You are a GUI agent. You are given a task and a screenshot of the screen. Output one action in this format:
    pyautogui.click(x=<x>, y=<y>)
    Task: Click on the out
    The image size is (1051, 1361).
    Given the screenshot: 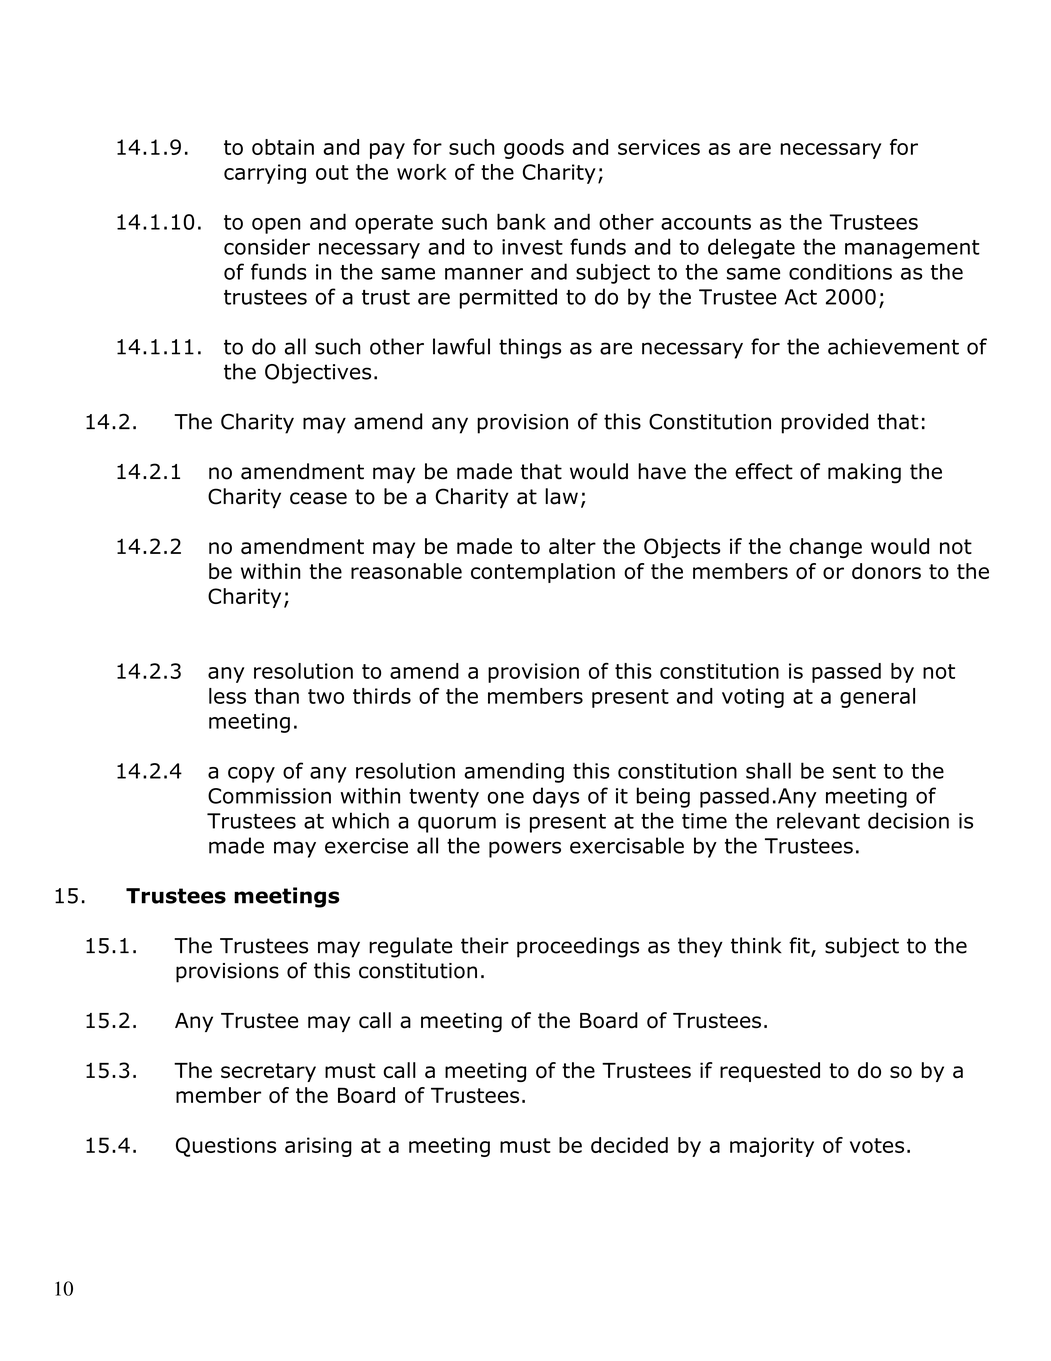 What is the action you would take?
    pyautogui.click(x=332, y=172)
